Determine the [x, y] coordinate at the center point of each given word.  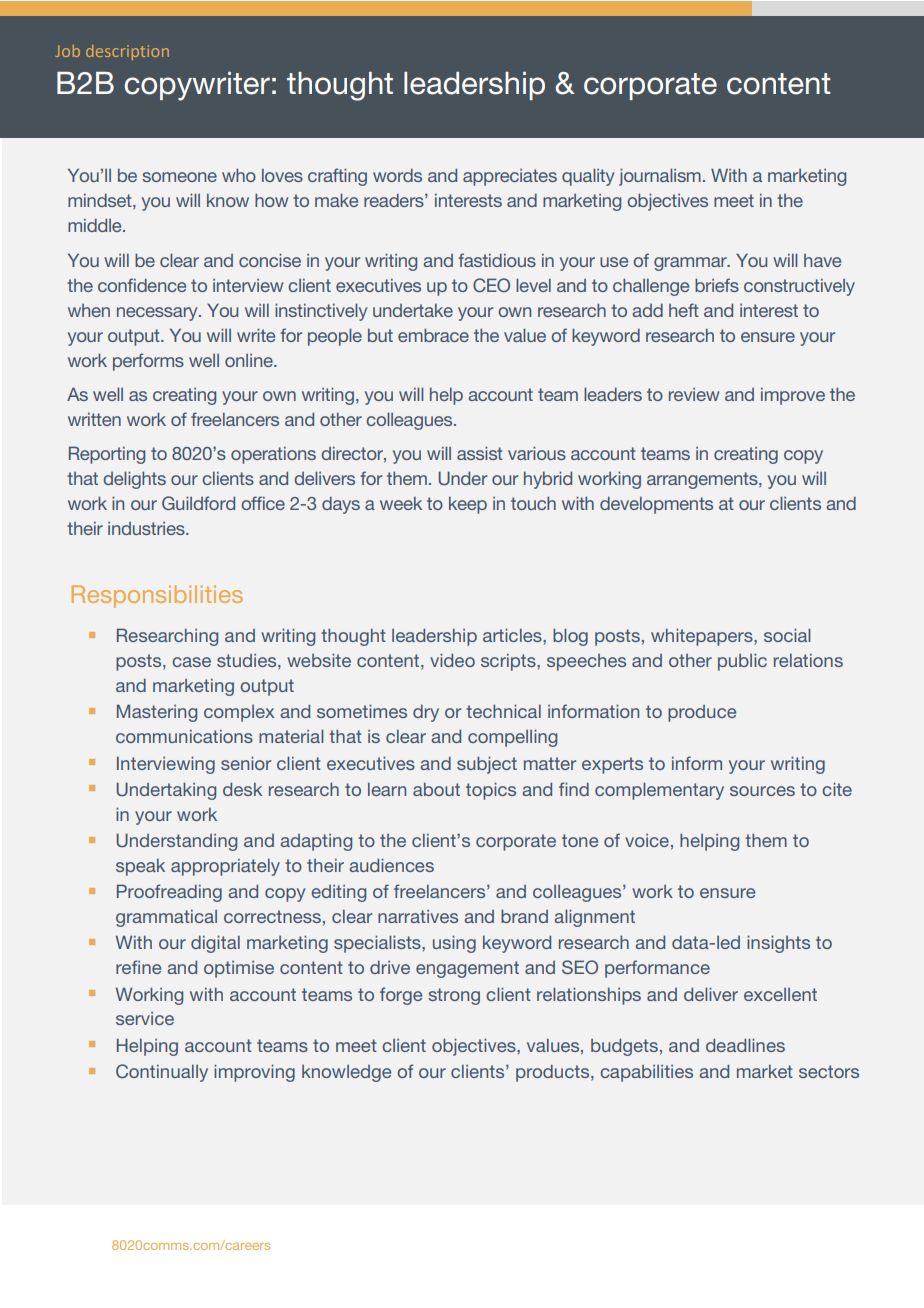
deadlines [745, 1045]
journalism [660, 177]
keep [468, 505]
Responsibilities [157, 596]
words [397, 175]
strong [454, 996]
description [127, 52]
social [787, 635]
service [145, 1018]
